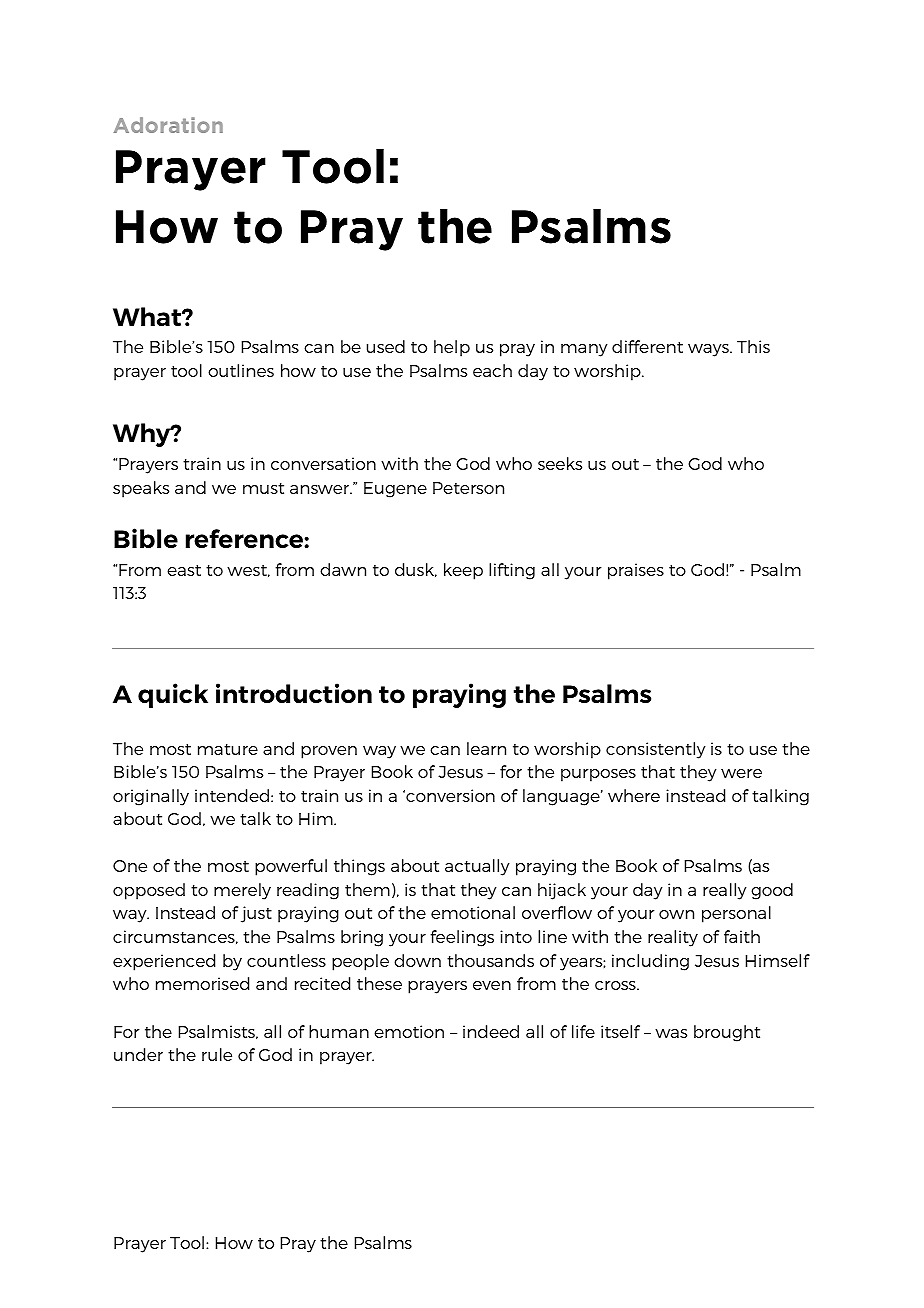 This screenshot has width=924, height=1308. What do you see at coordinates (647, 346) in the screenshot?
I see `different` at bounding box center [647, 346].
